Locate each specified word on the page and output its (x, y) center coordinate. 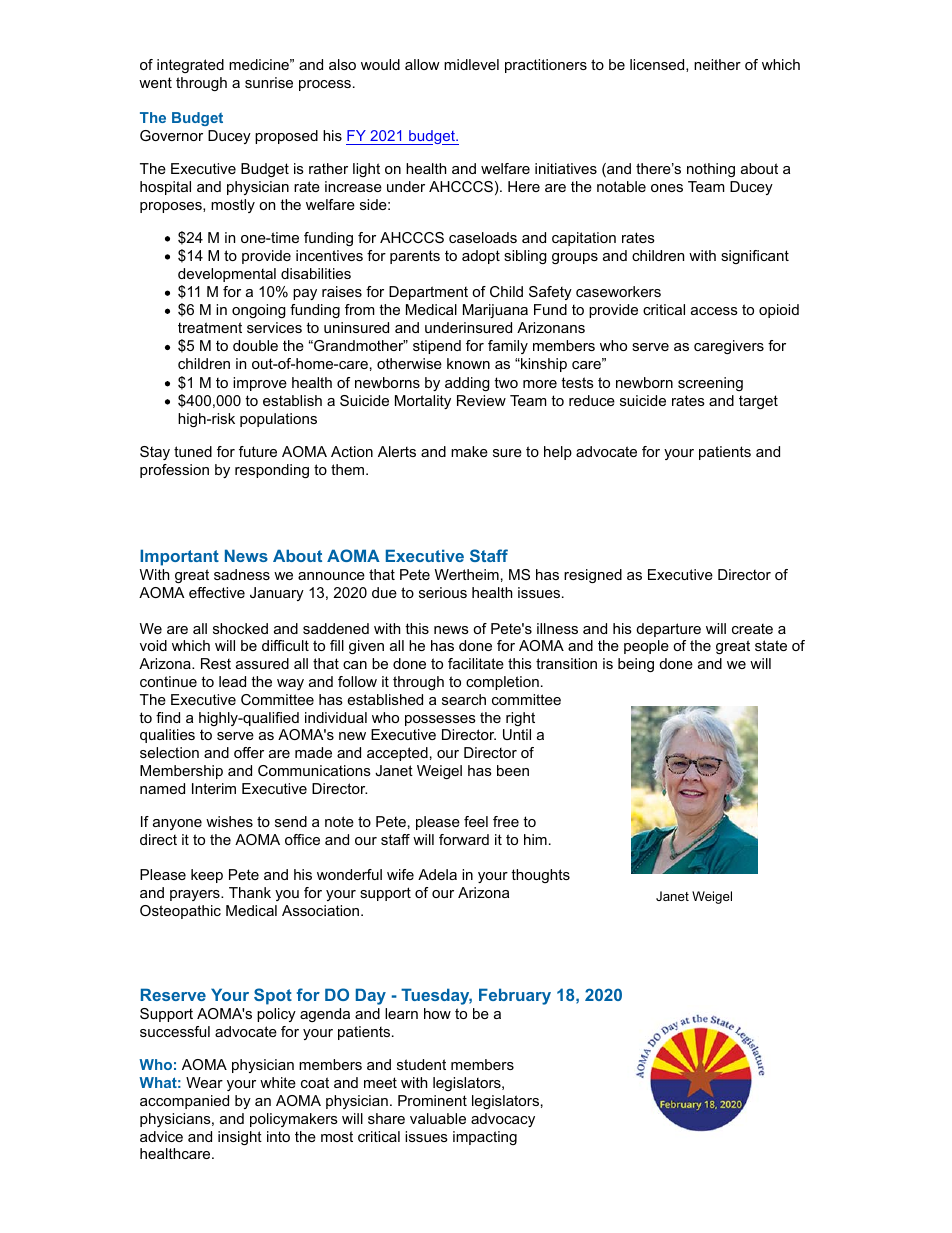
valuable (438, 1118)
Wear (204, 1082)
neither (717, 64)
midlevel (471, 64)
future (258, 451)
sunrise (269, 82)
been (513, 770)
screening (710, 384)
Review (481, 400)
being (636, 665)
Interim (214, 788)
